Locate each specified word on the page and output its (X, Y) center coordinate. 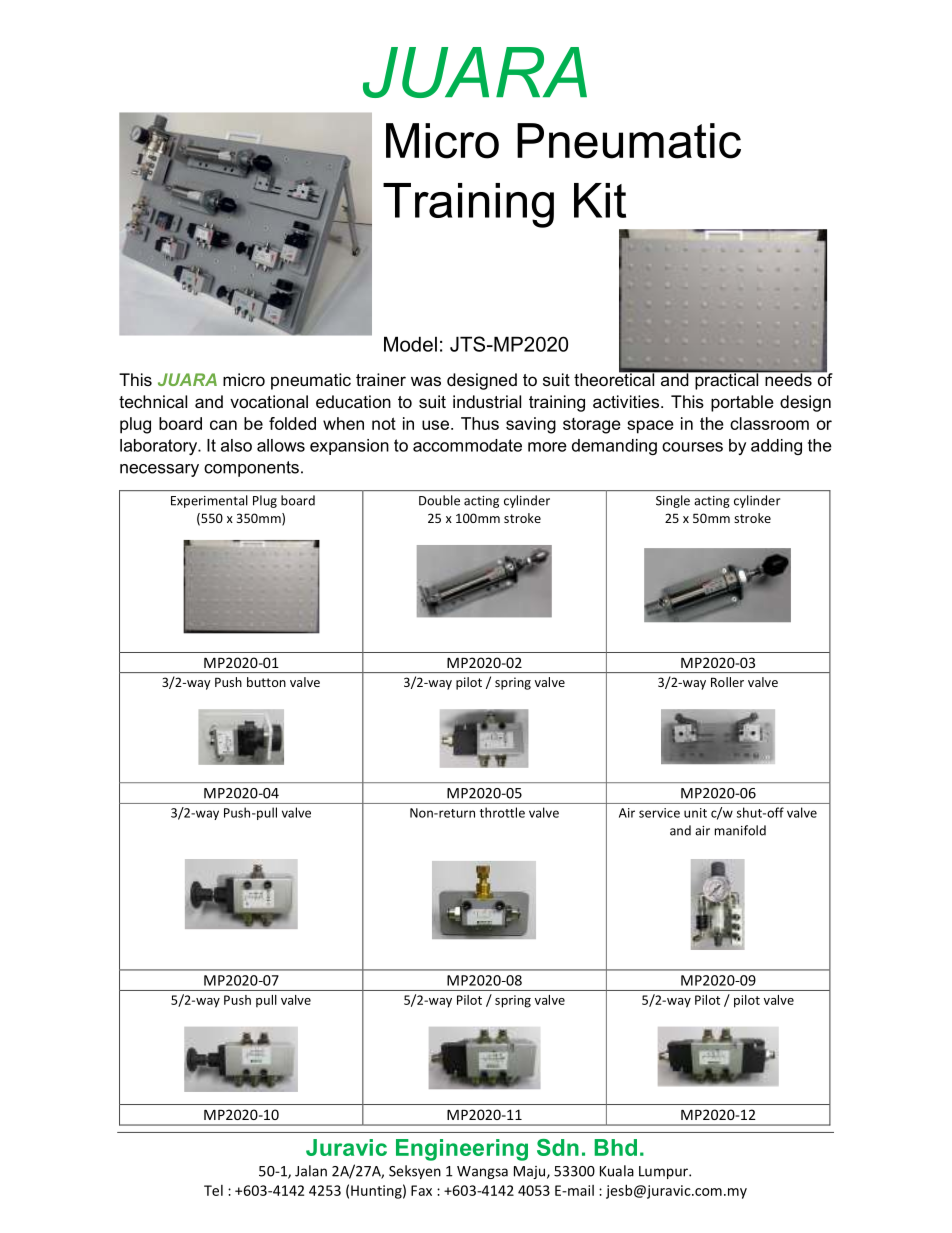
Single (673, 501)
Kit (600, 200)
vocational (269, 401)
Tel (213, 1190)
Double (439, 500)
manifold (740, 830)
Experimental (209, 501)
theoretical (615, 378)
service (659, 813)
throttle (502, 812)
